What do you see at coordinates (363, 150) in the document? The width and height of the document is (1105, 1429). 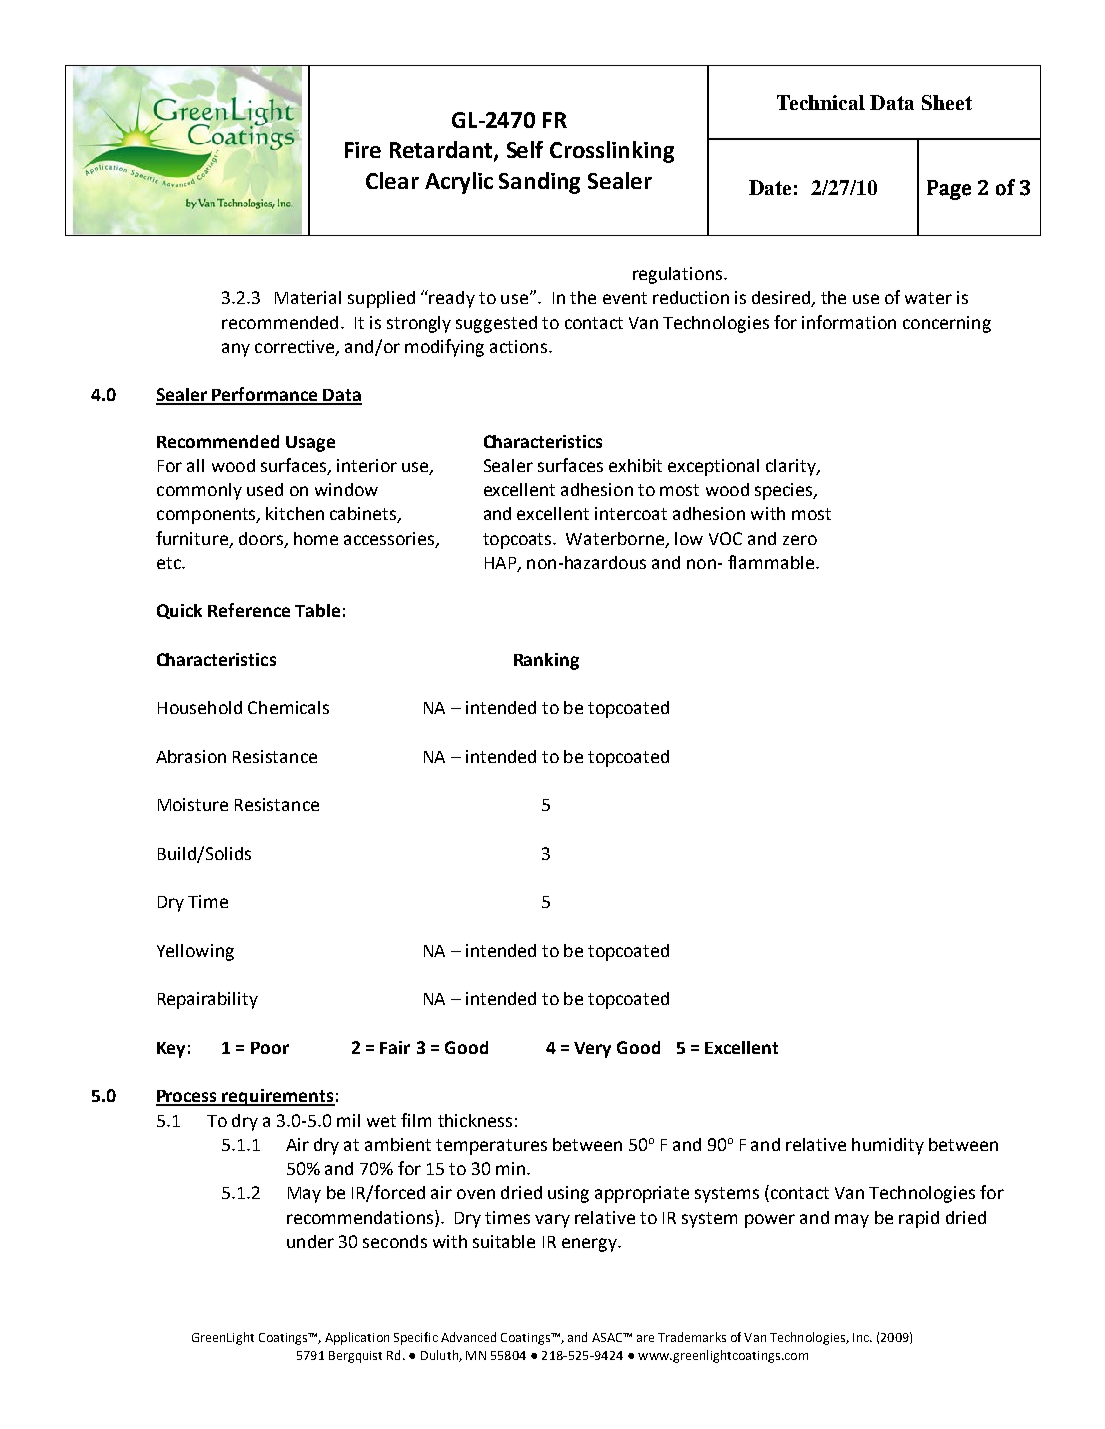 I see `Fire` at bounding box center [363, 150].
